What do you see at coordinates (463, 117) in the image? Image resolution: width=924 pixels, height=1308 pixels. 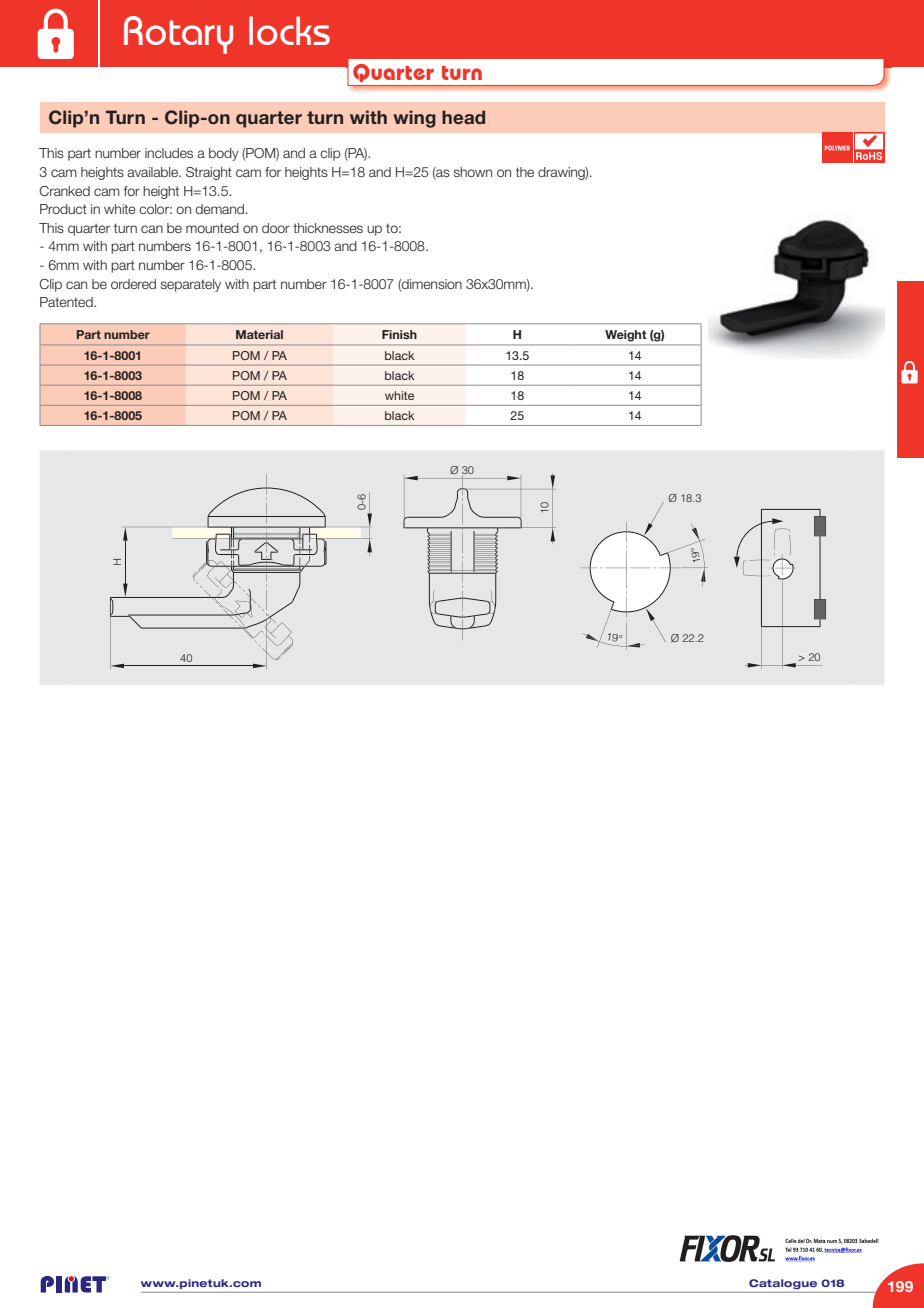 I see `head` at bounding box center [463, 117].
